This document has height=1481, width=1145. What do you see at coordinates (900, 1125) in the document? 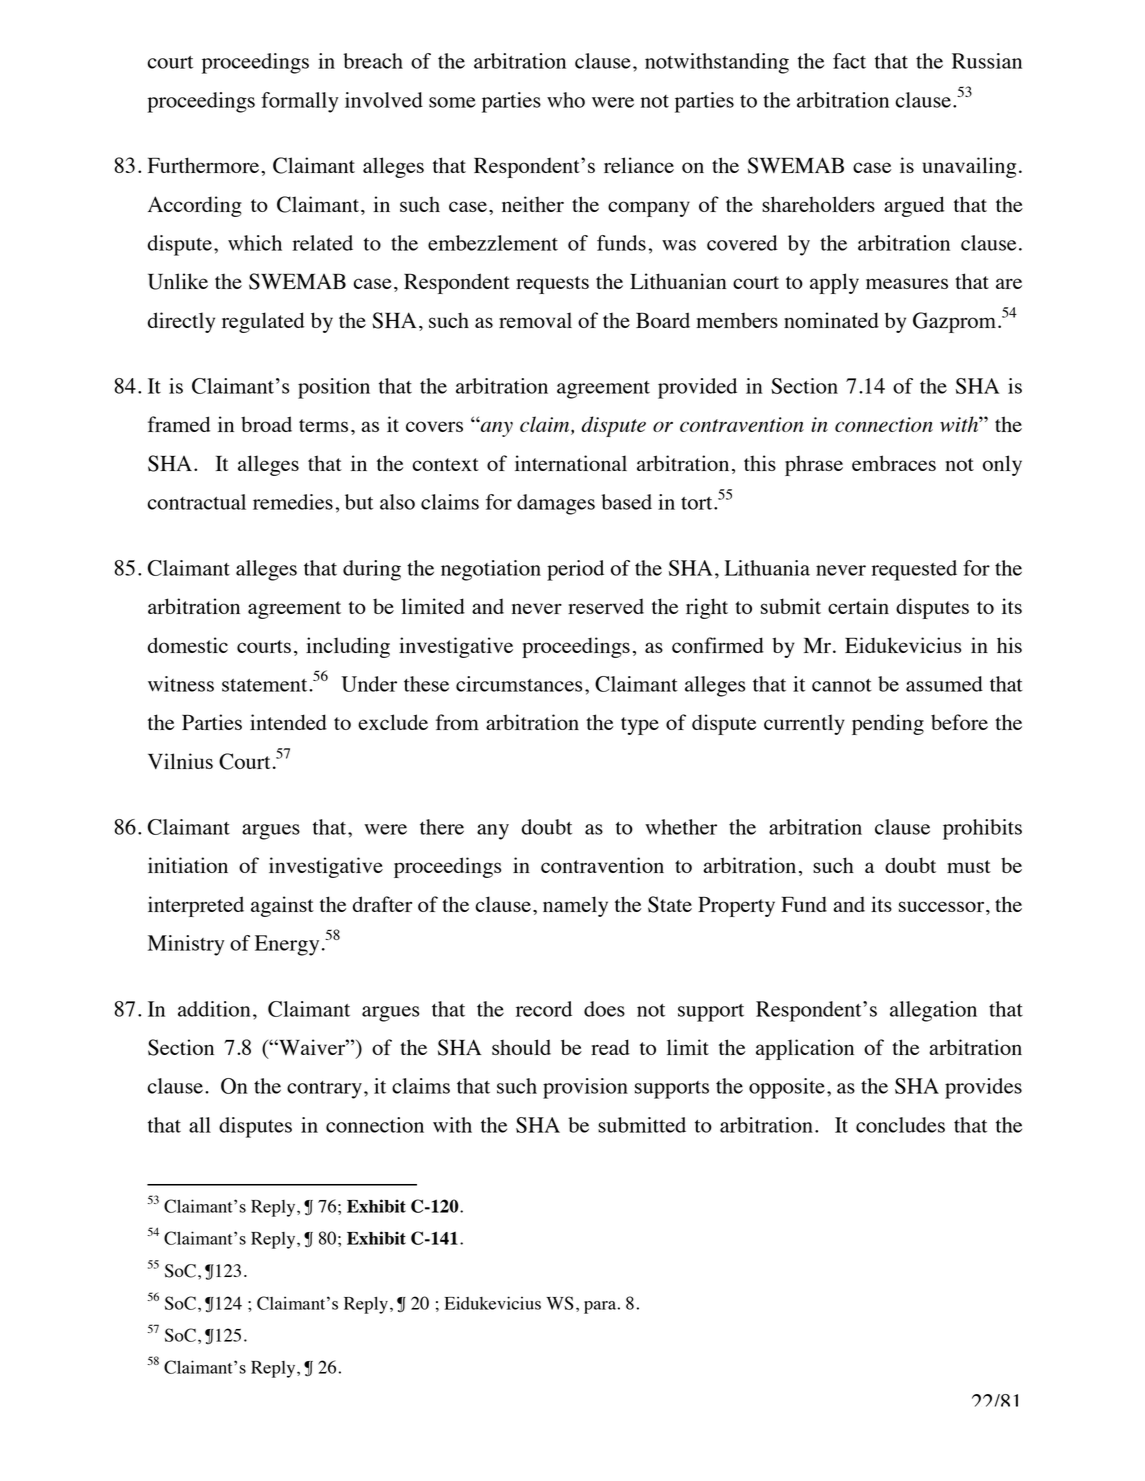
I see `concludes` at bounding box center [900, 1125].
